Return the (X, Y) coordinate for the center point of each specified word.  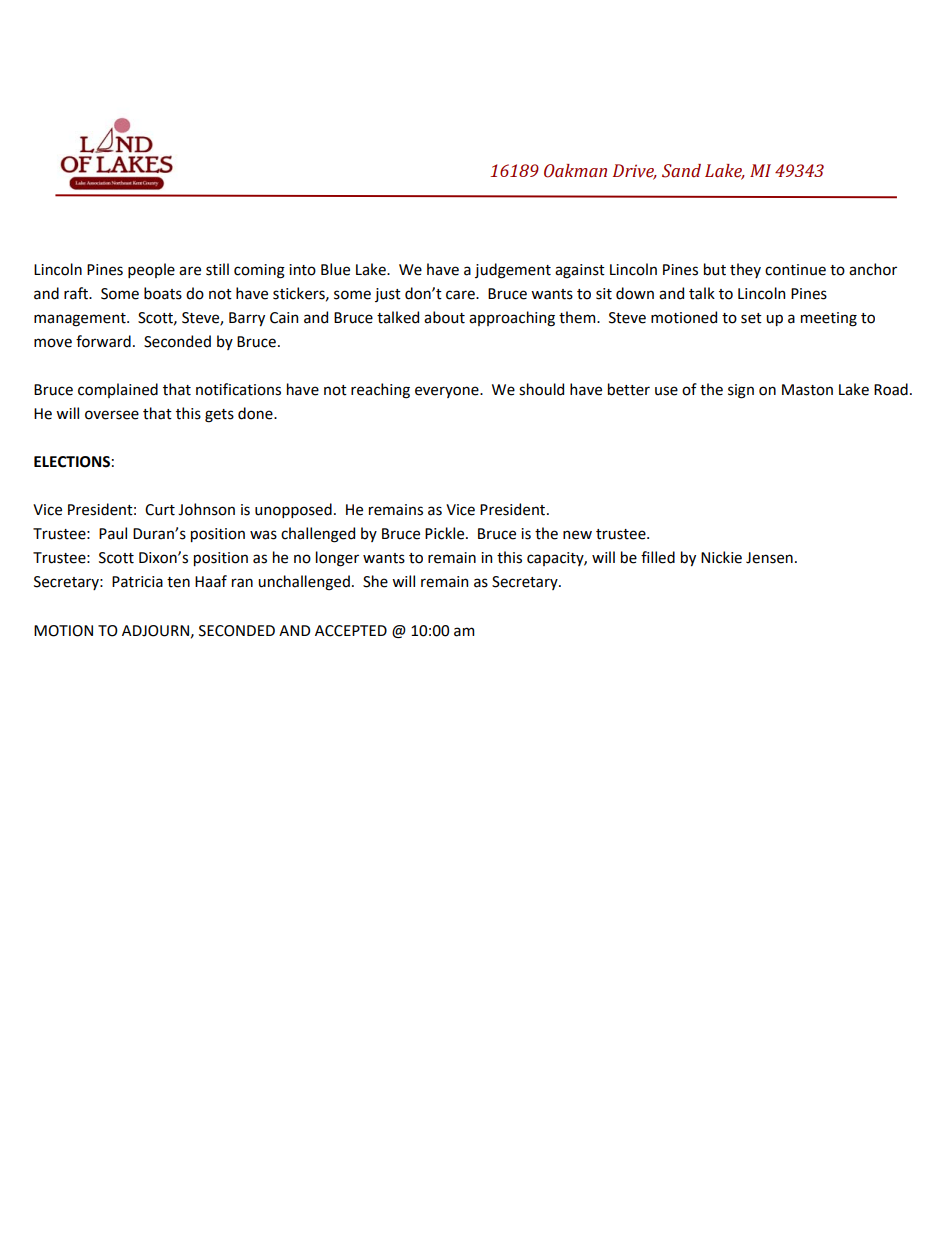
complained (118, 390)
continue (795, 270)
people (151, 270)
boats (163, 293)
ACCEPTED (351, 631)
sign (741, 391)
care (461, 295)
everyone (448, 392)
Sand (681, 171)
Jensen (769, 558)
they (745, 270)
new (577, 535)
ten (178, 582)
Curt (160, 510)
